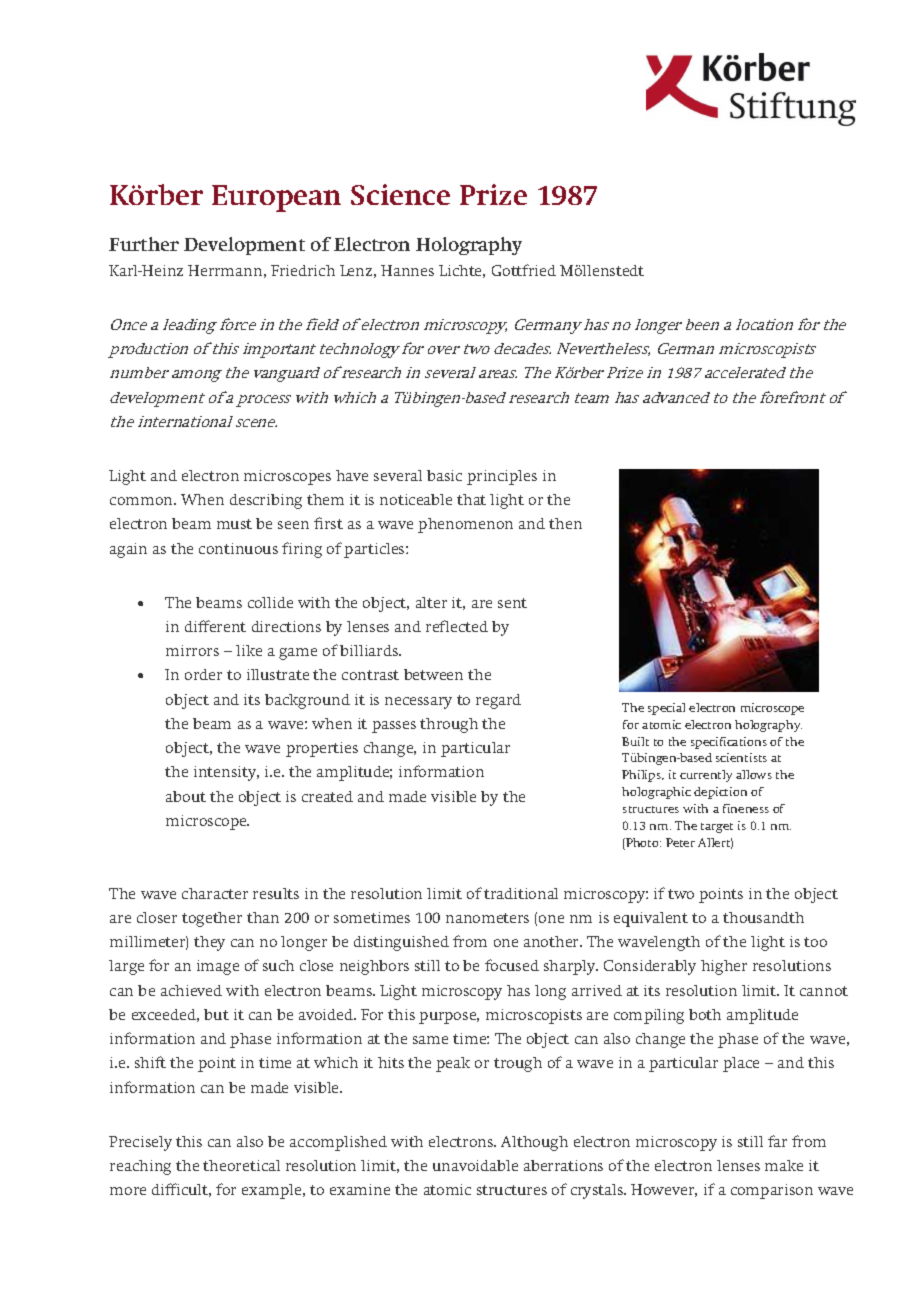 This screenshot has height=1308, width=924. Describe the element at coordinates (241, 1165) in the screenshot. I see `theoretical` at that location.
